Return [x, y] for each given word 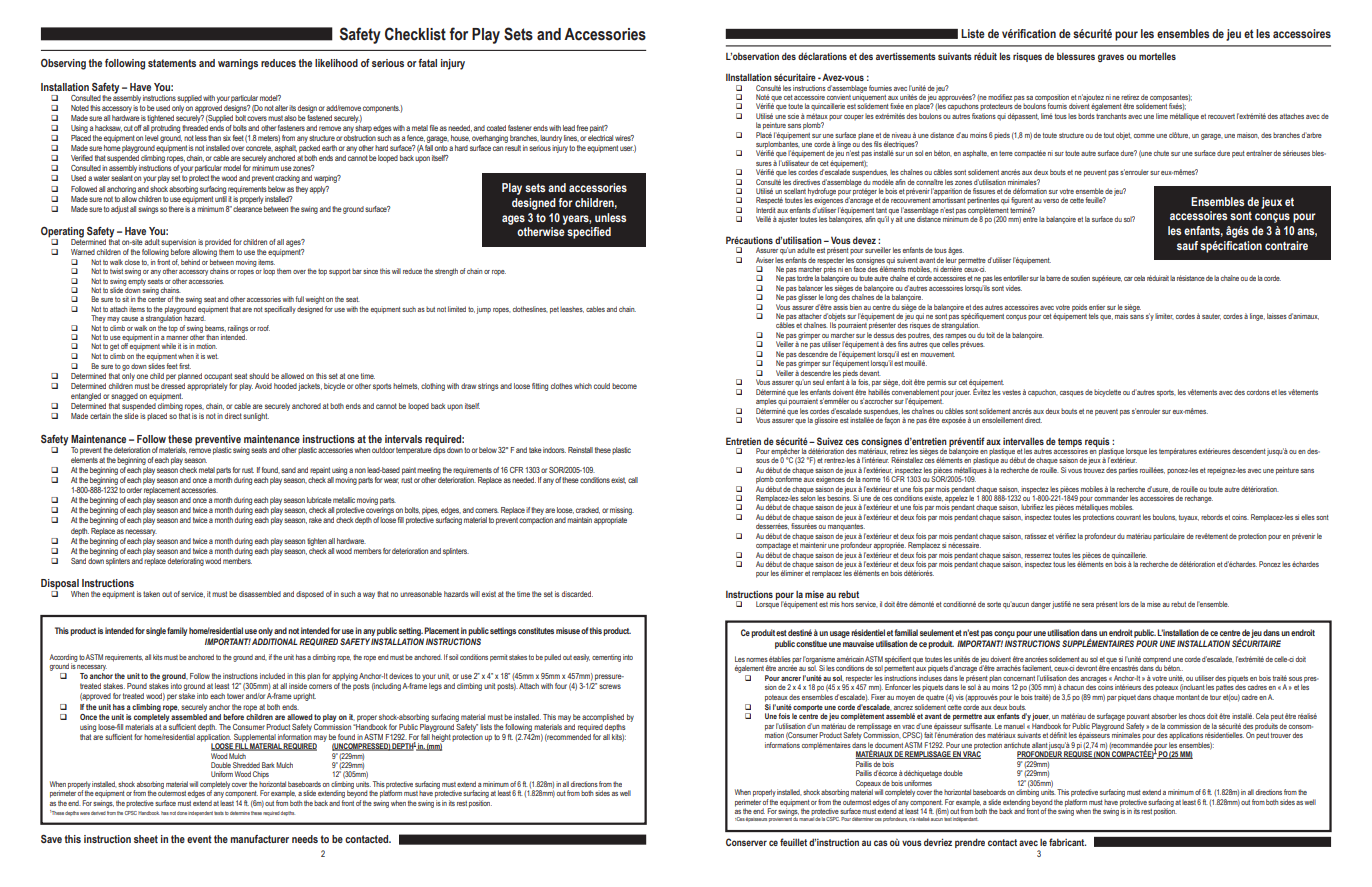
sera [1088, 605]
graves [1111, 58]
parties [1128, 471]
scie [793, 116]
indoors [554, 450]
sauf [1187, 245]
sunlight [256, 417]
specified [589, 233]
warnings [238, 64]
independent [200, 813]
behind [190, 262]
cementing [606, 658]
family [177, 631]
